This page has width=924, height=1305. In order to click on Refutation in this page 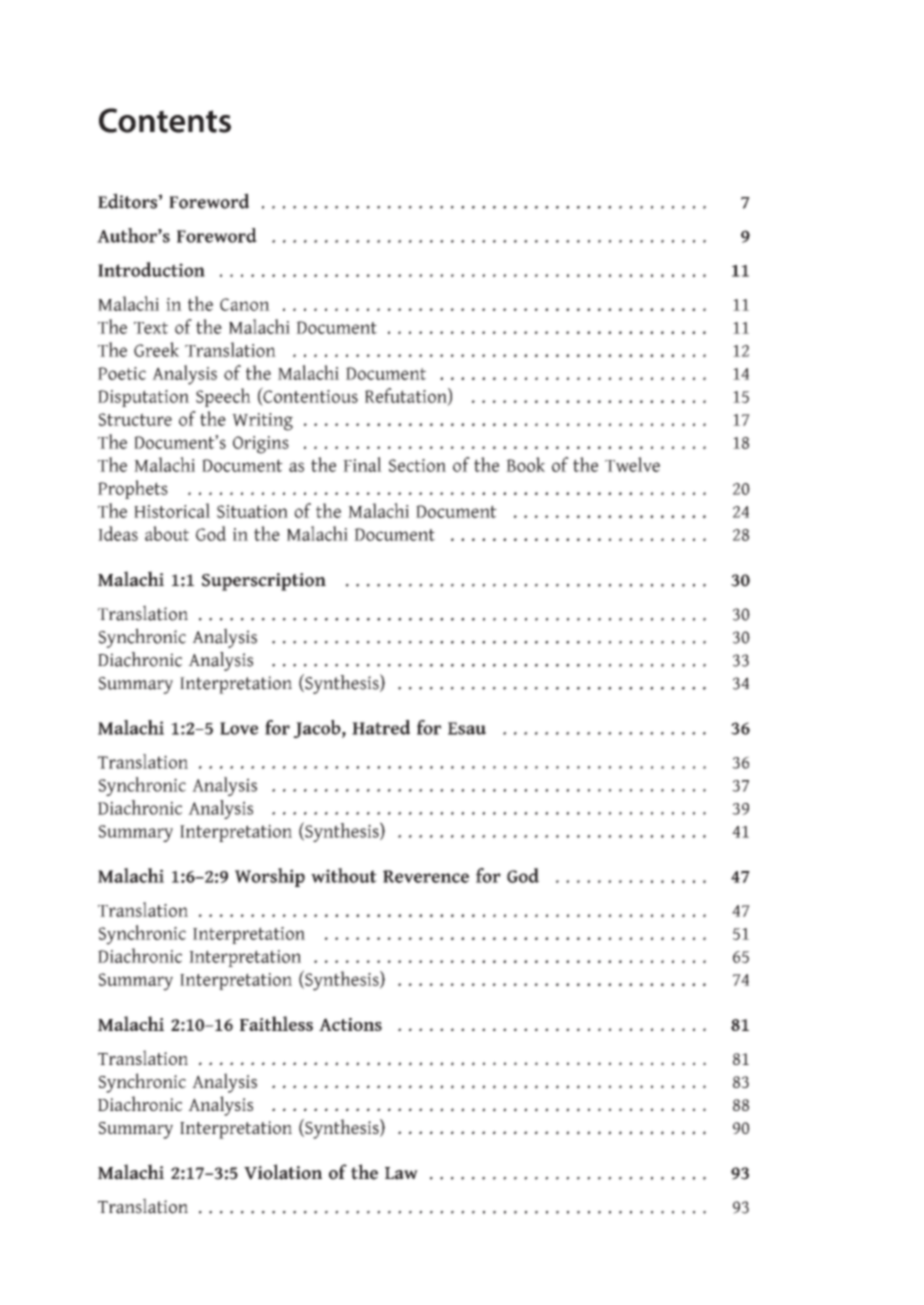, I will do `click(407, 396)`.
